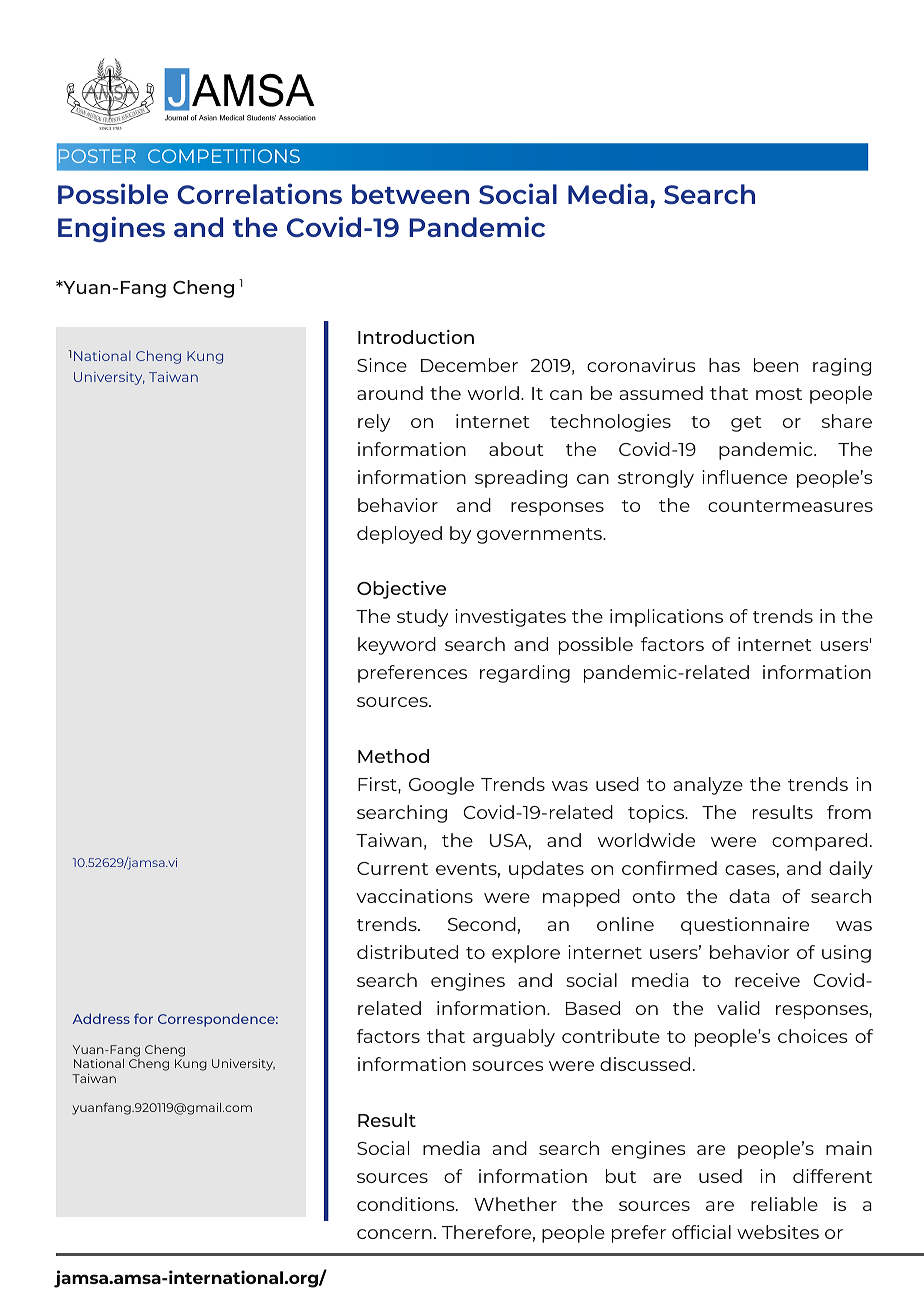 The image size is (924, 1308). Describe the element at coordinates (515, 1204) in the image. I see `Whether` at that location.
